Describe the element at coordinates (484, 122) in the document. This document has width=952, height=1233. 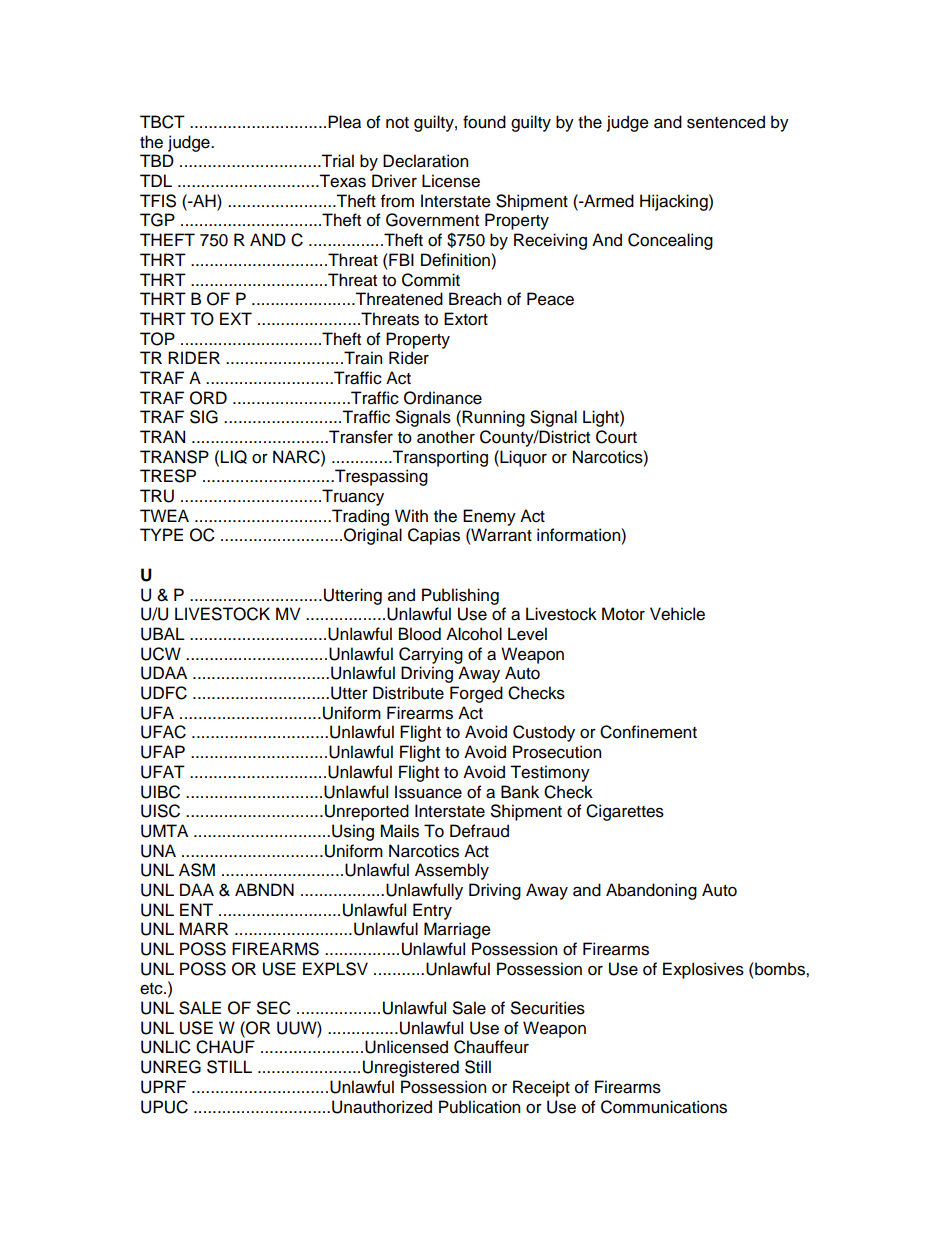
I see `found` at that location.
